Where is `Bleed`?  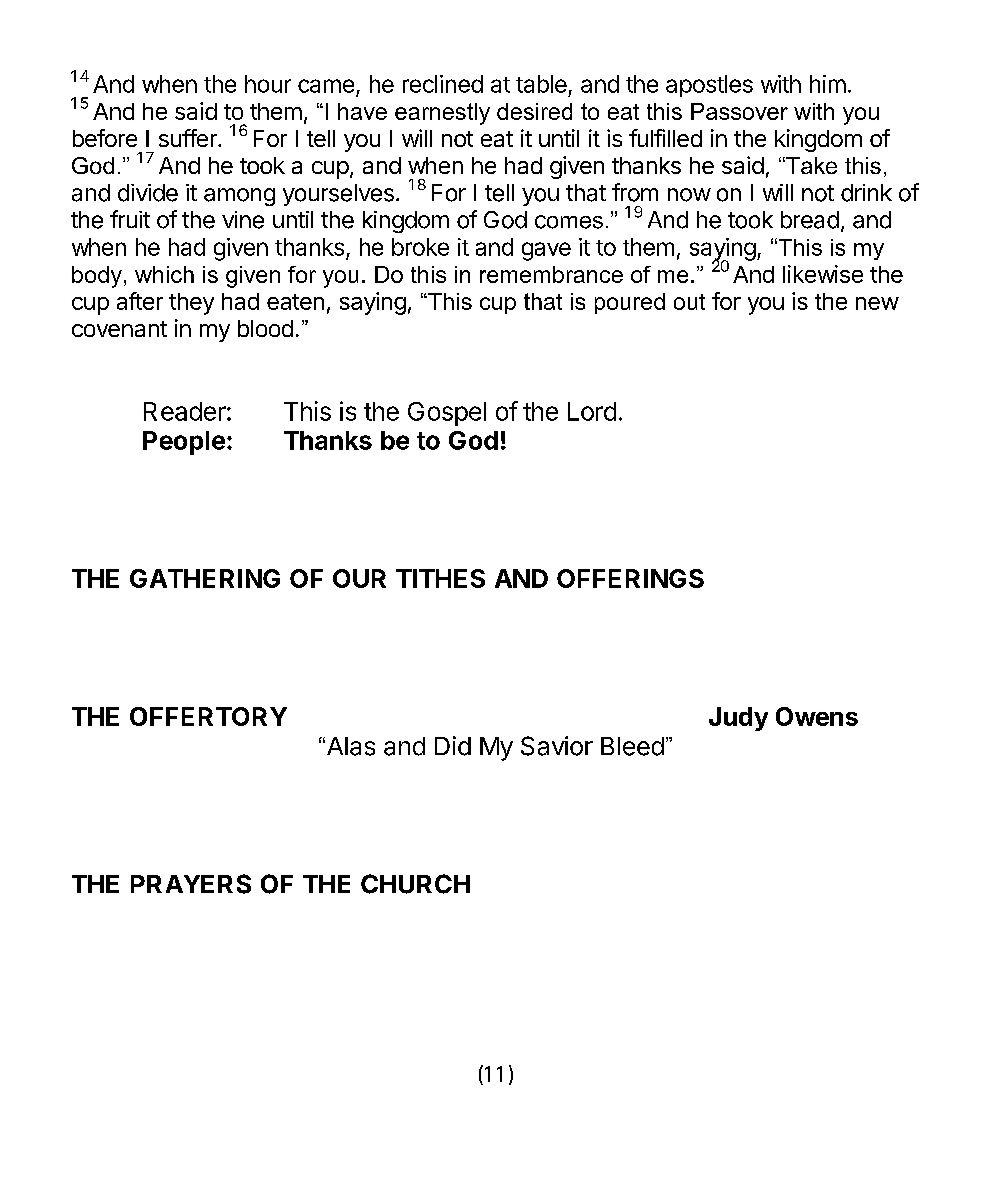
Bleed is located at coordinates (632, 746).
